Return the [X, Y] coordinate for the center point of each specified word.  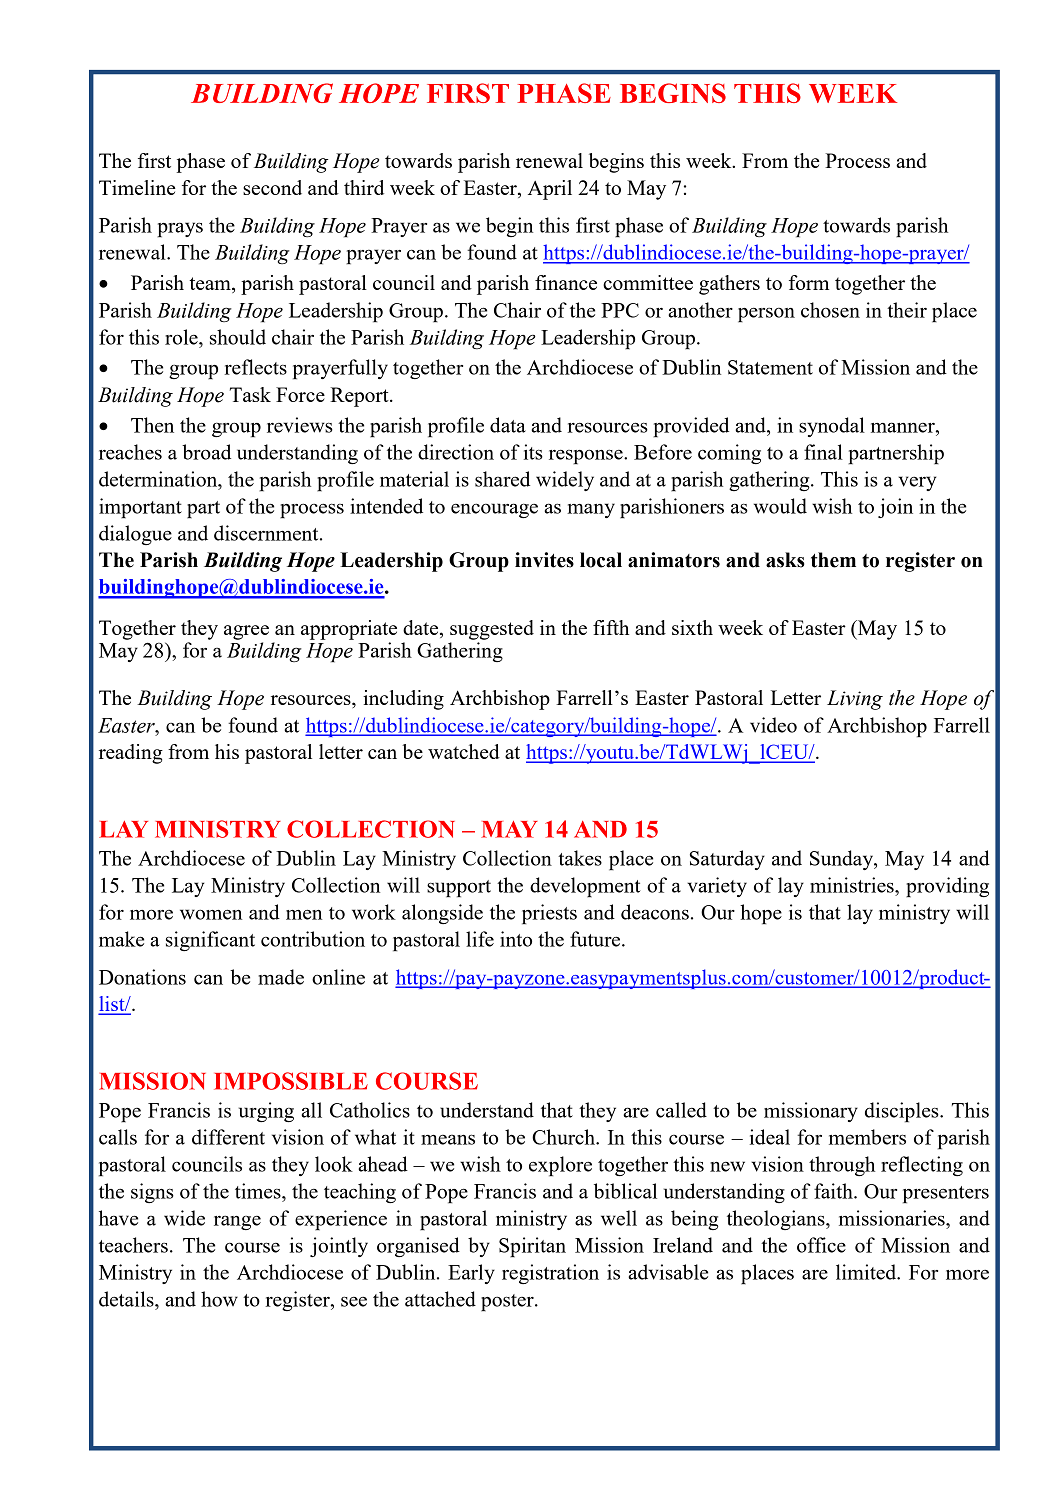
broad [206, 452]
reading [131, 754]
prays [180, 230]
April [550, 190]
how [219, 1299]
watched [464, 751]
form [809, 282]
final [823, 452]
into [516, 939]
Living [855, 700]
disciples [903, 1112]
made [281, 977]
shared [502, 479]
